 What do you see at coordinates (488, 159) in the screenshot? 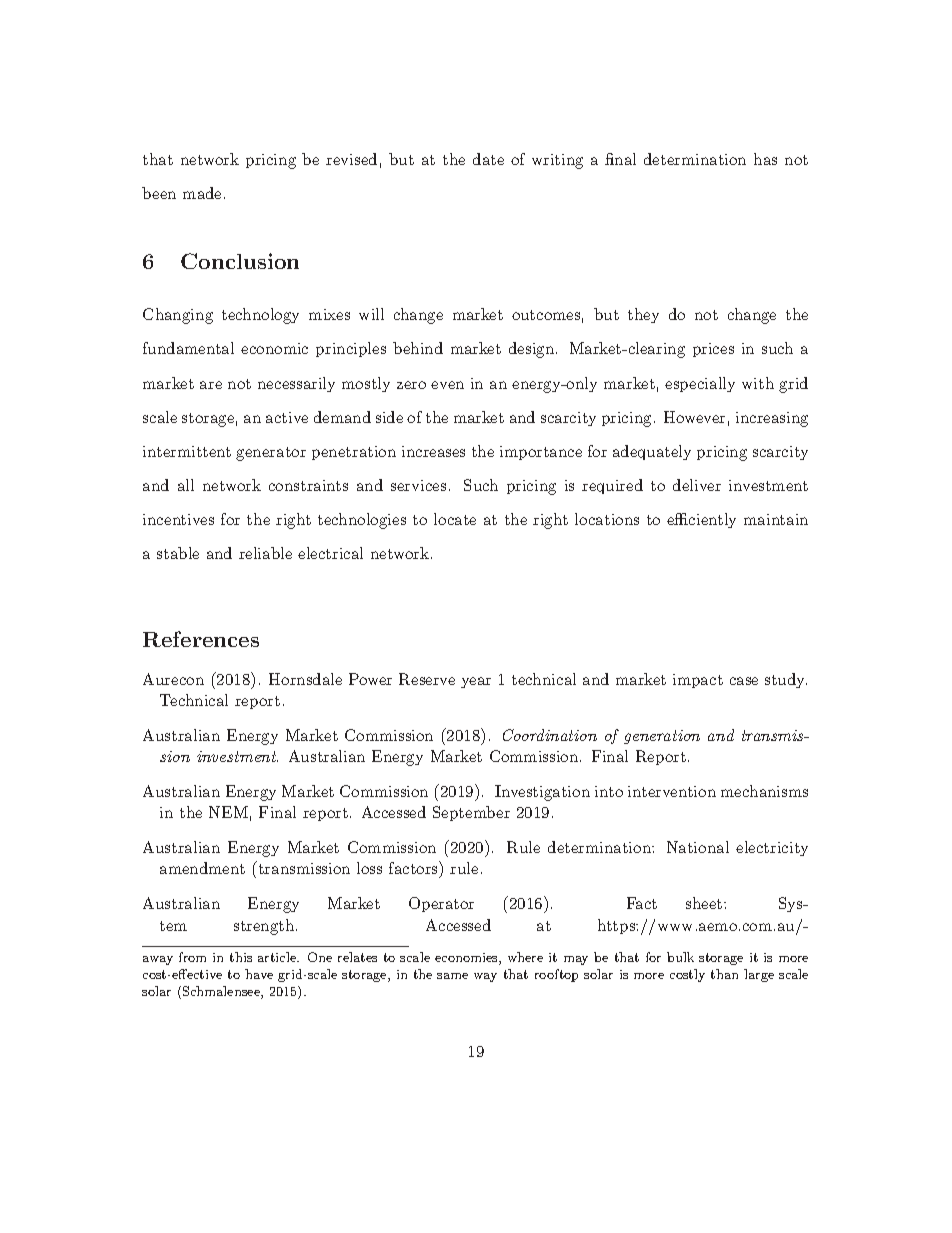
I see `date` at bounding box center [488, 159].
